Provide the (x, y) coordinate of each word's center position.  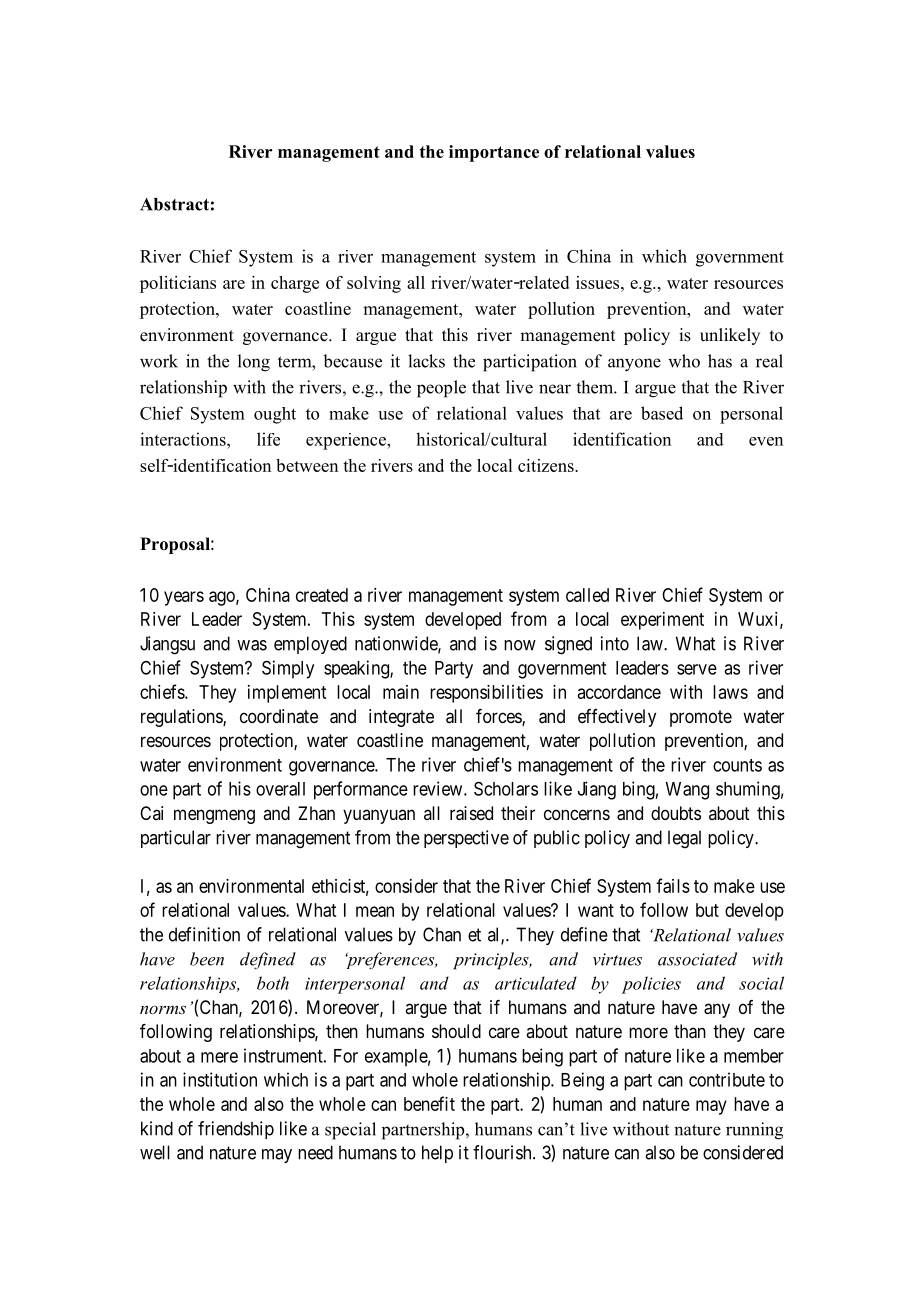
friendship (236, 1130)
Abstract (174, 204)
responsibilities (486, 694)
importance (494, 153)
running (754, 1131)
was (252, 645)
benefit (429, 1103)
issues (599, 282)
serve (697, 669)
